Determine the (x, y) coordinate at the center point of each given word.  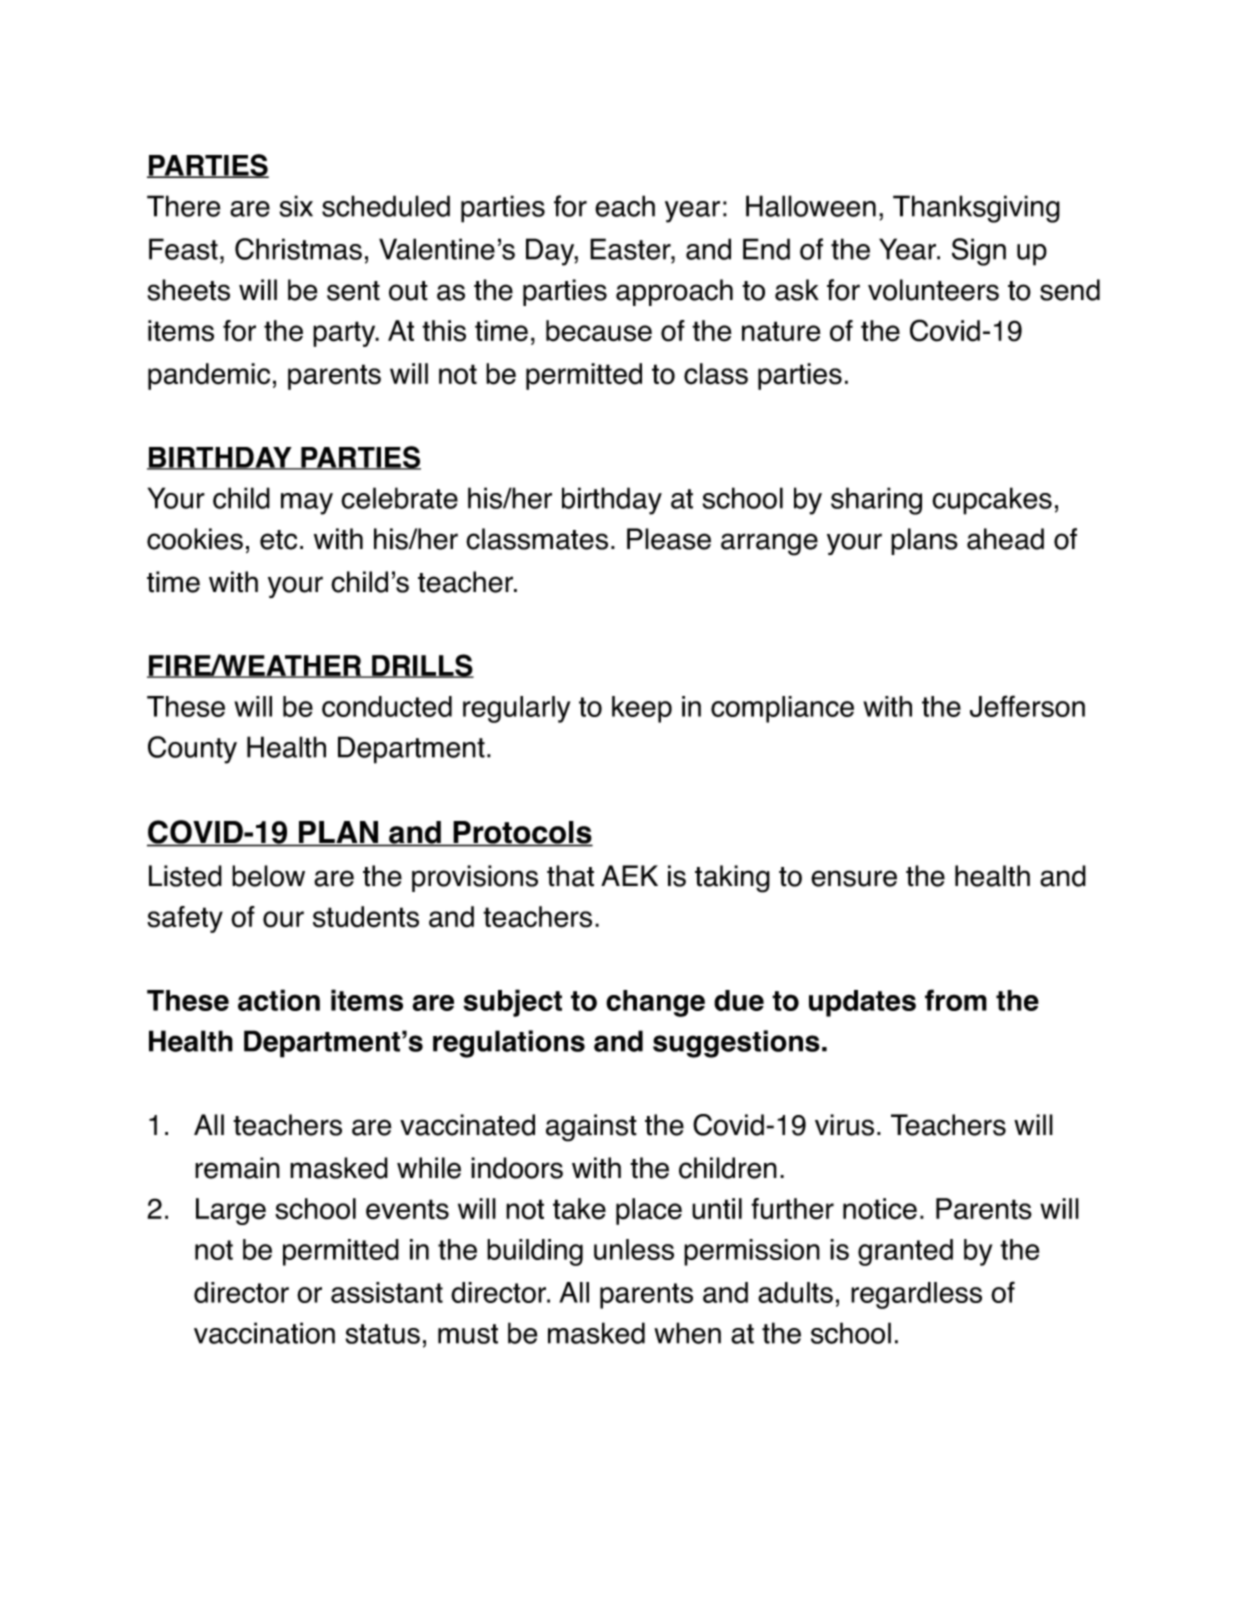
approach (674, 292)
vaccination (264, 1333)
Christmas (298, 249)
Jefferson (1027, 706)
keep (642, 709)
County (192, 750)
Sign (979, 252)
